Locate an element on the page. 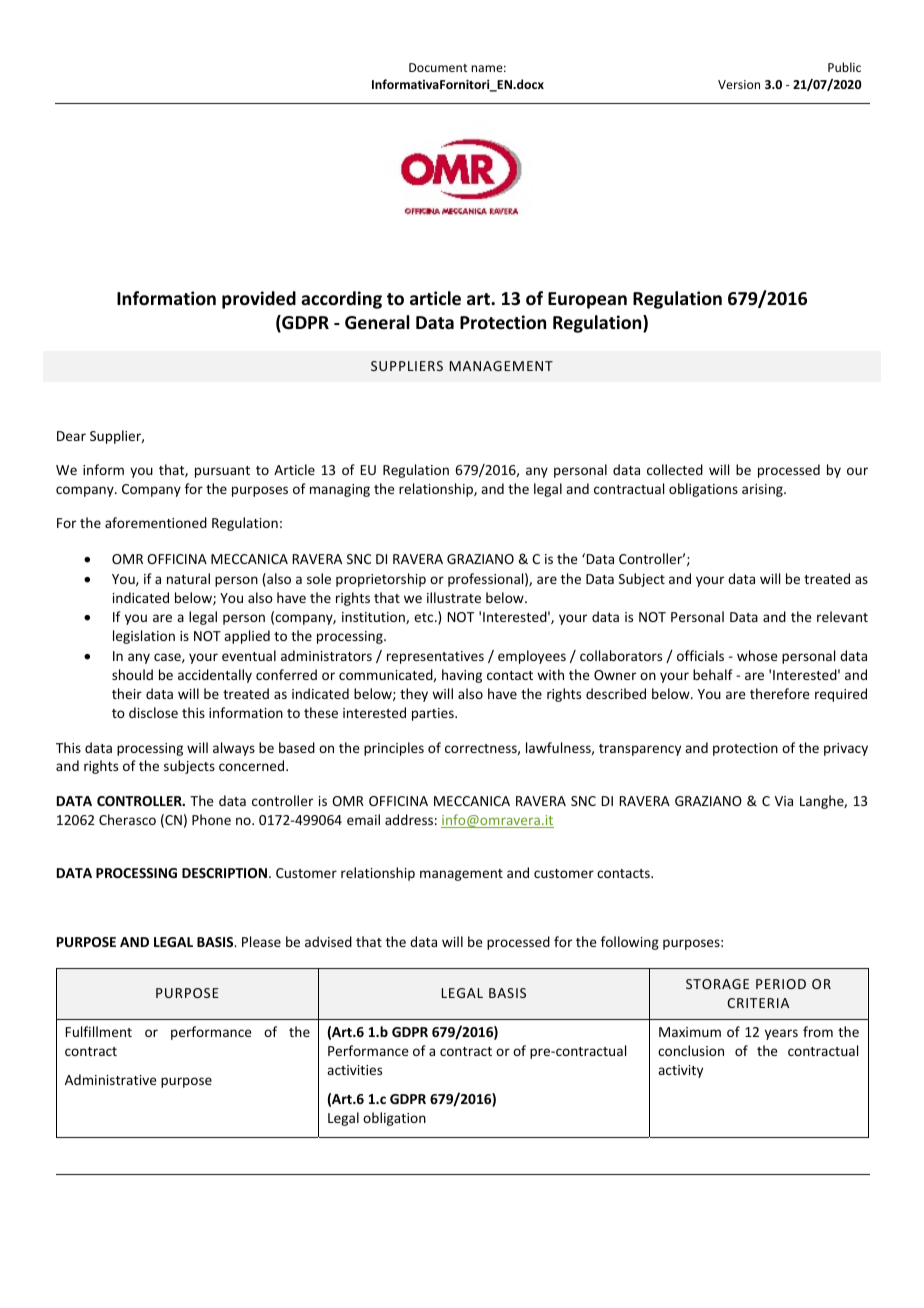  Document is located at coordinates (438, 67).
